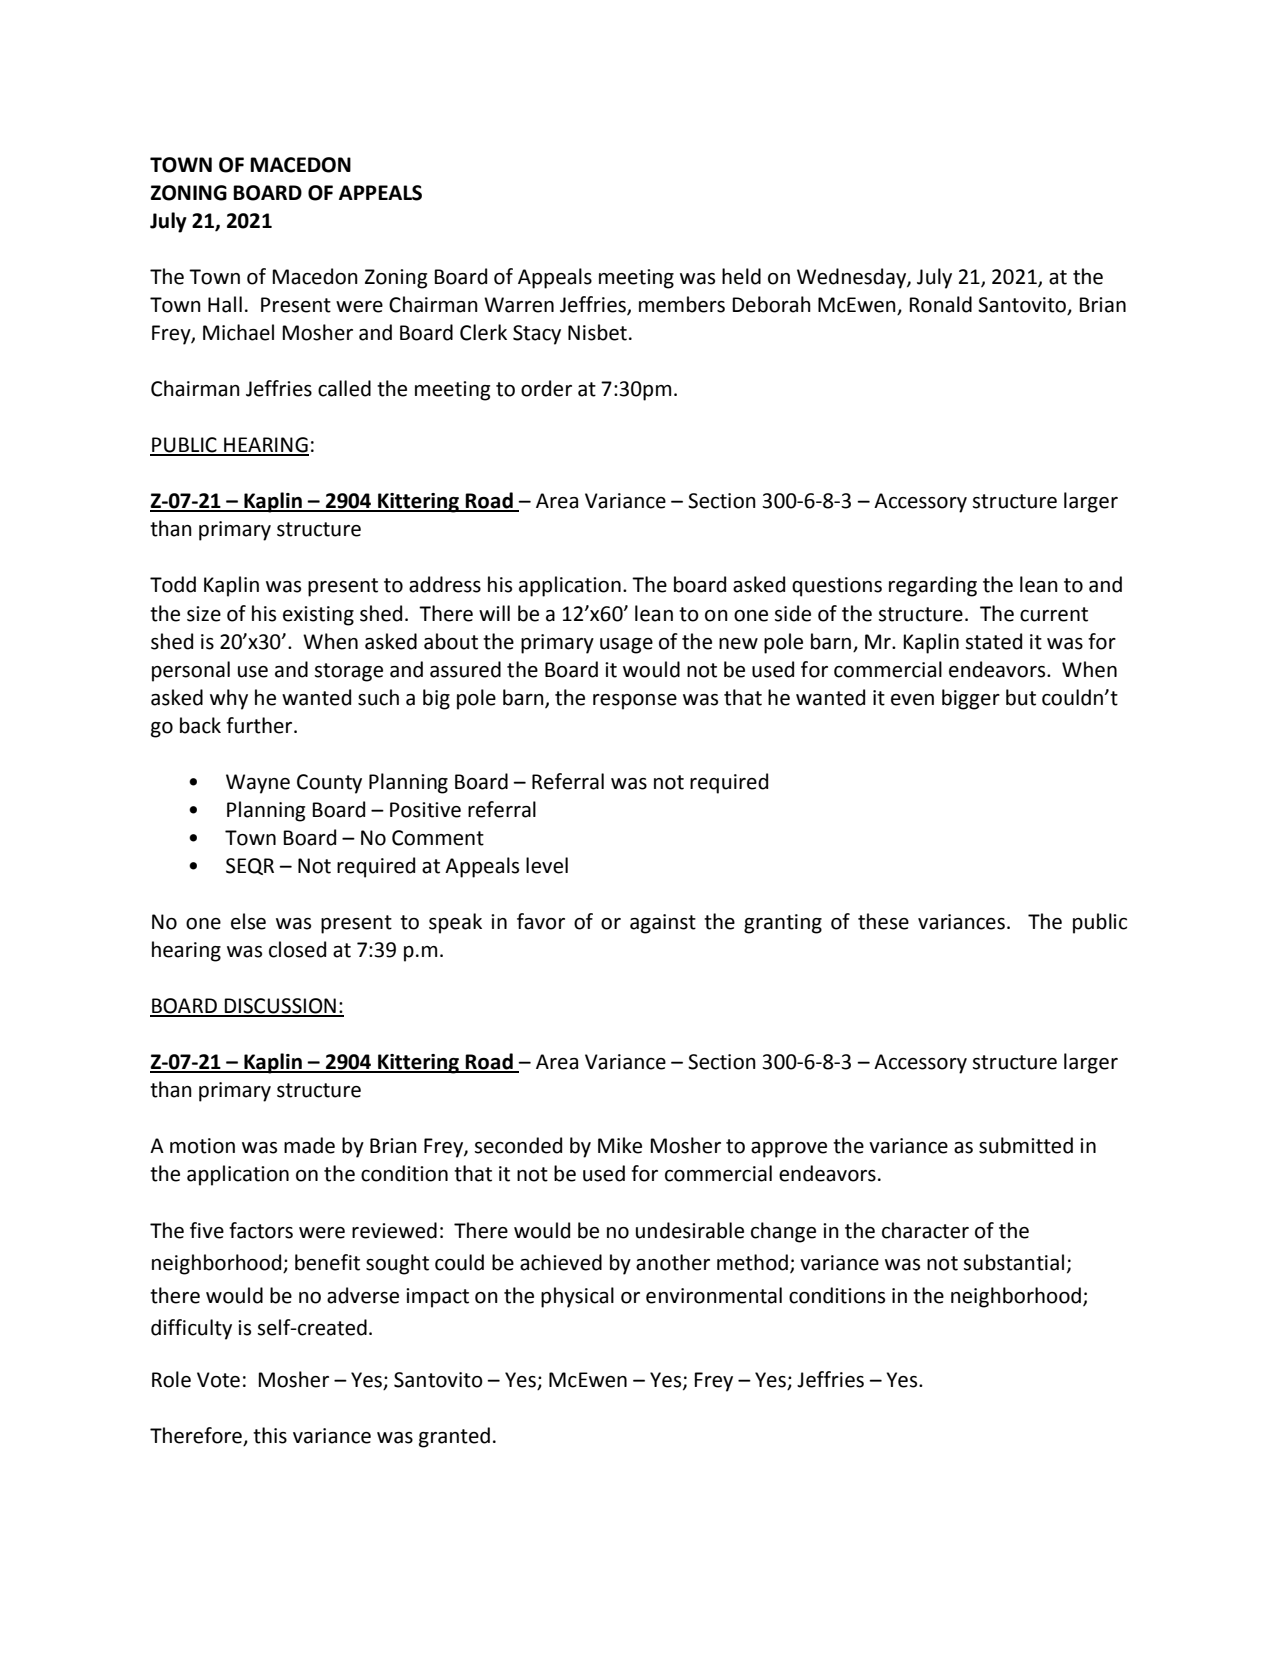  Describe the element at coordinates (933, 586) in the screenshot. I see `regarding` at that location.
